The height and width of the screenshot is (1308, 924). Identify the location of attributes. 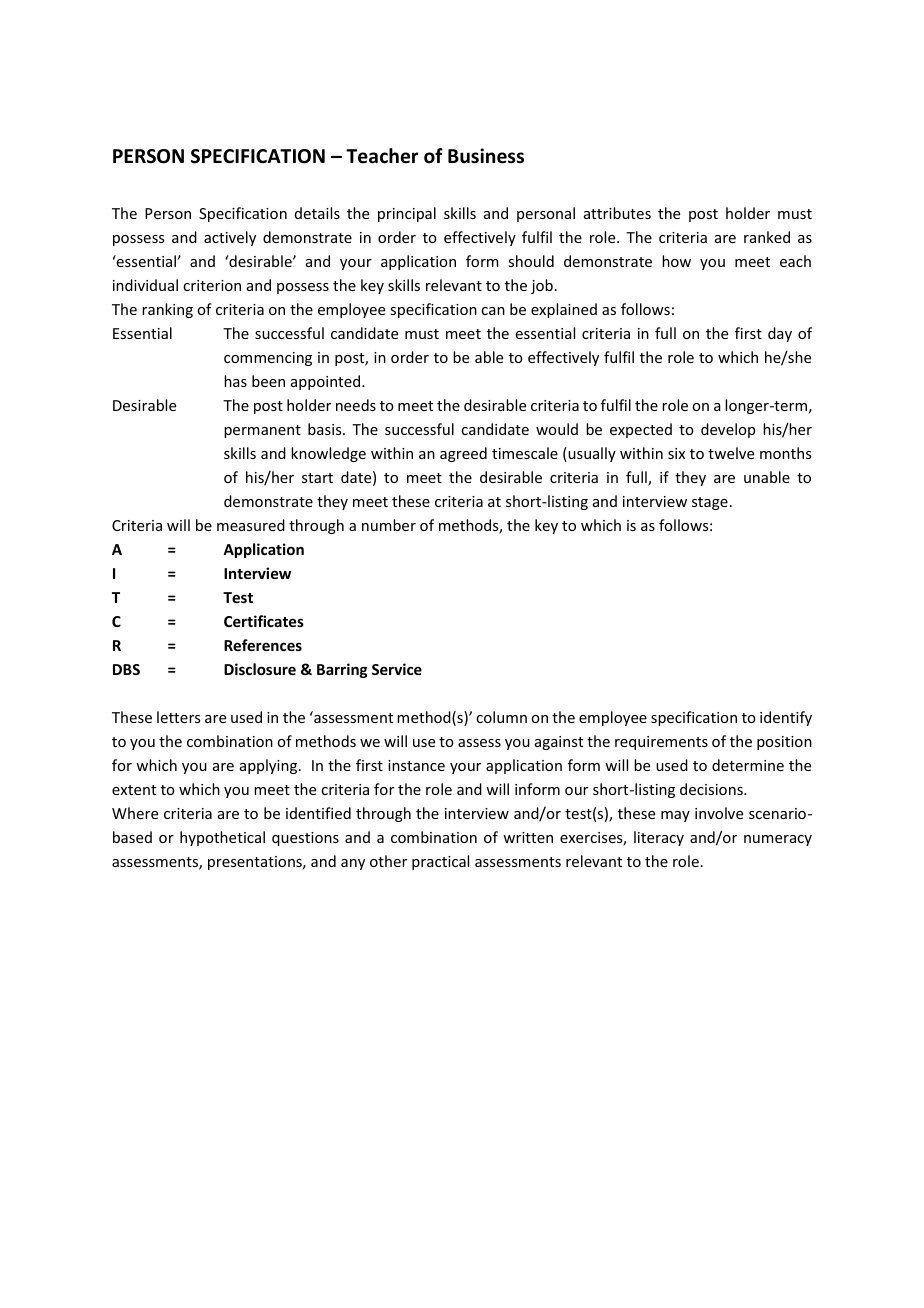
(617, 213).
